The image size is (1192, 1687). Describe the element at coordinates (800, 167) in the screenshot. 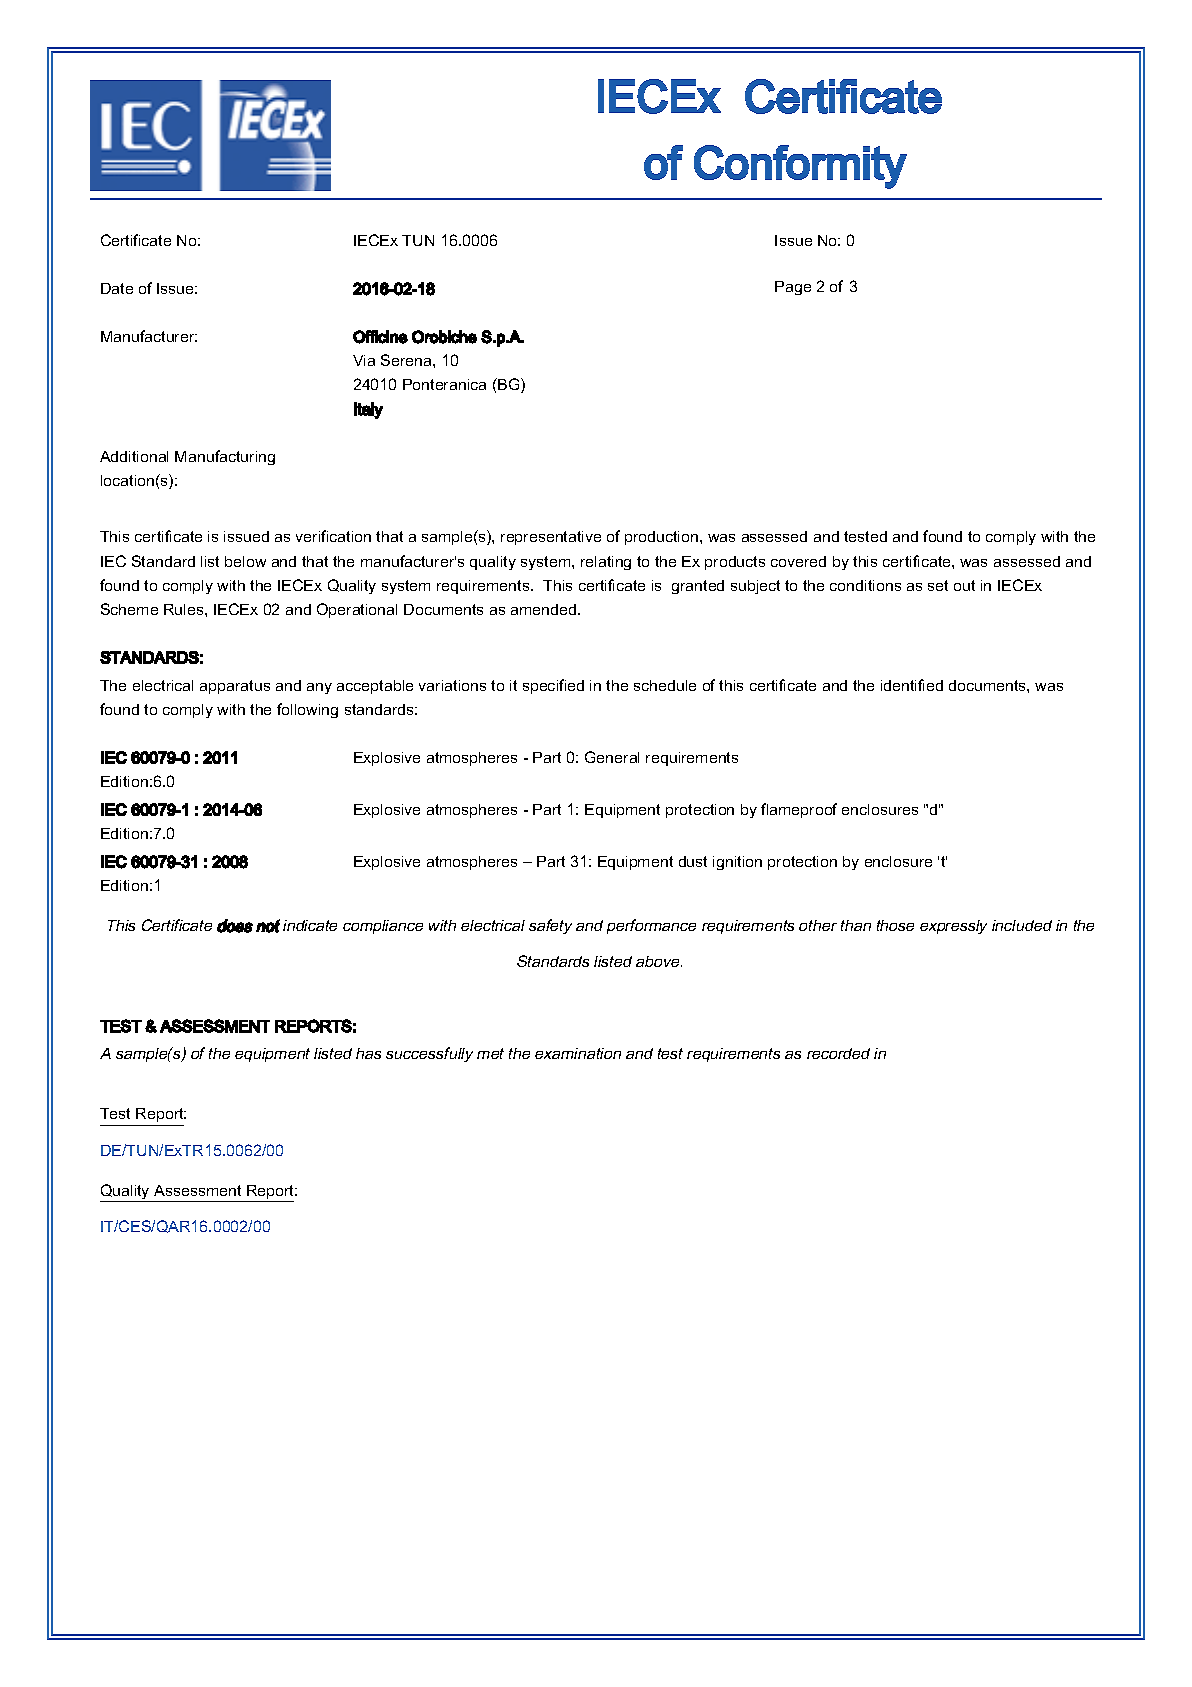

I see `Conformity` at that location.
